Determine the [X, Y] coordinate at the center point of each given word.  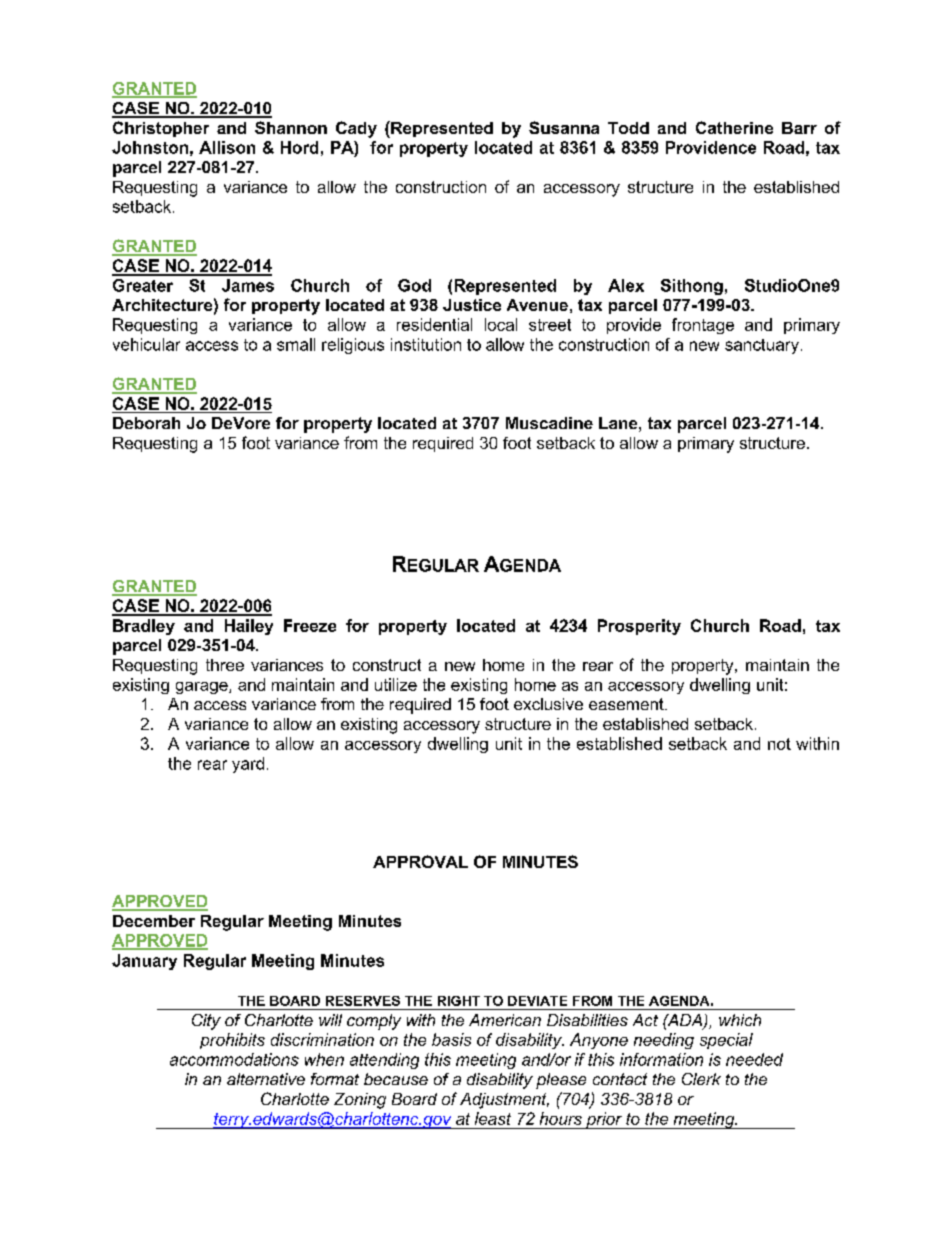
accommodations [234, 1059]
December [154, 921]
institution [426, 344]
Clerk [701, 1079]
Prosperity [639, 627]
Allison [227, 147]
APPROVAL [420, 861]
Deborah [146, 423]
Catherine [734, 127]
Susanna [564, 127]
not [779, 744]
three [225, 665]
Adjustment [504, 1101]
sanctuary [762, 346]
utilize [396, 684]
